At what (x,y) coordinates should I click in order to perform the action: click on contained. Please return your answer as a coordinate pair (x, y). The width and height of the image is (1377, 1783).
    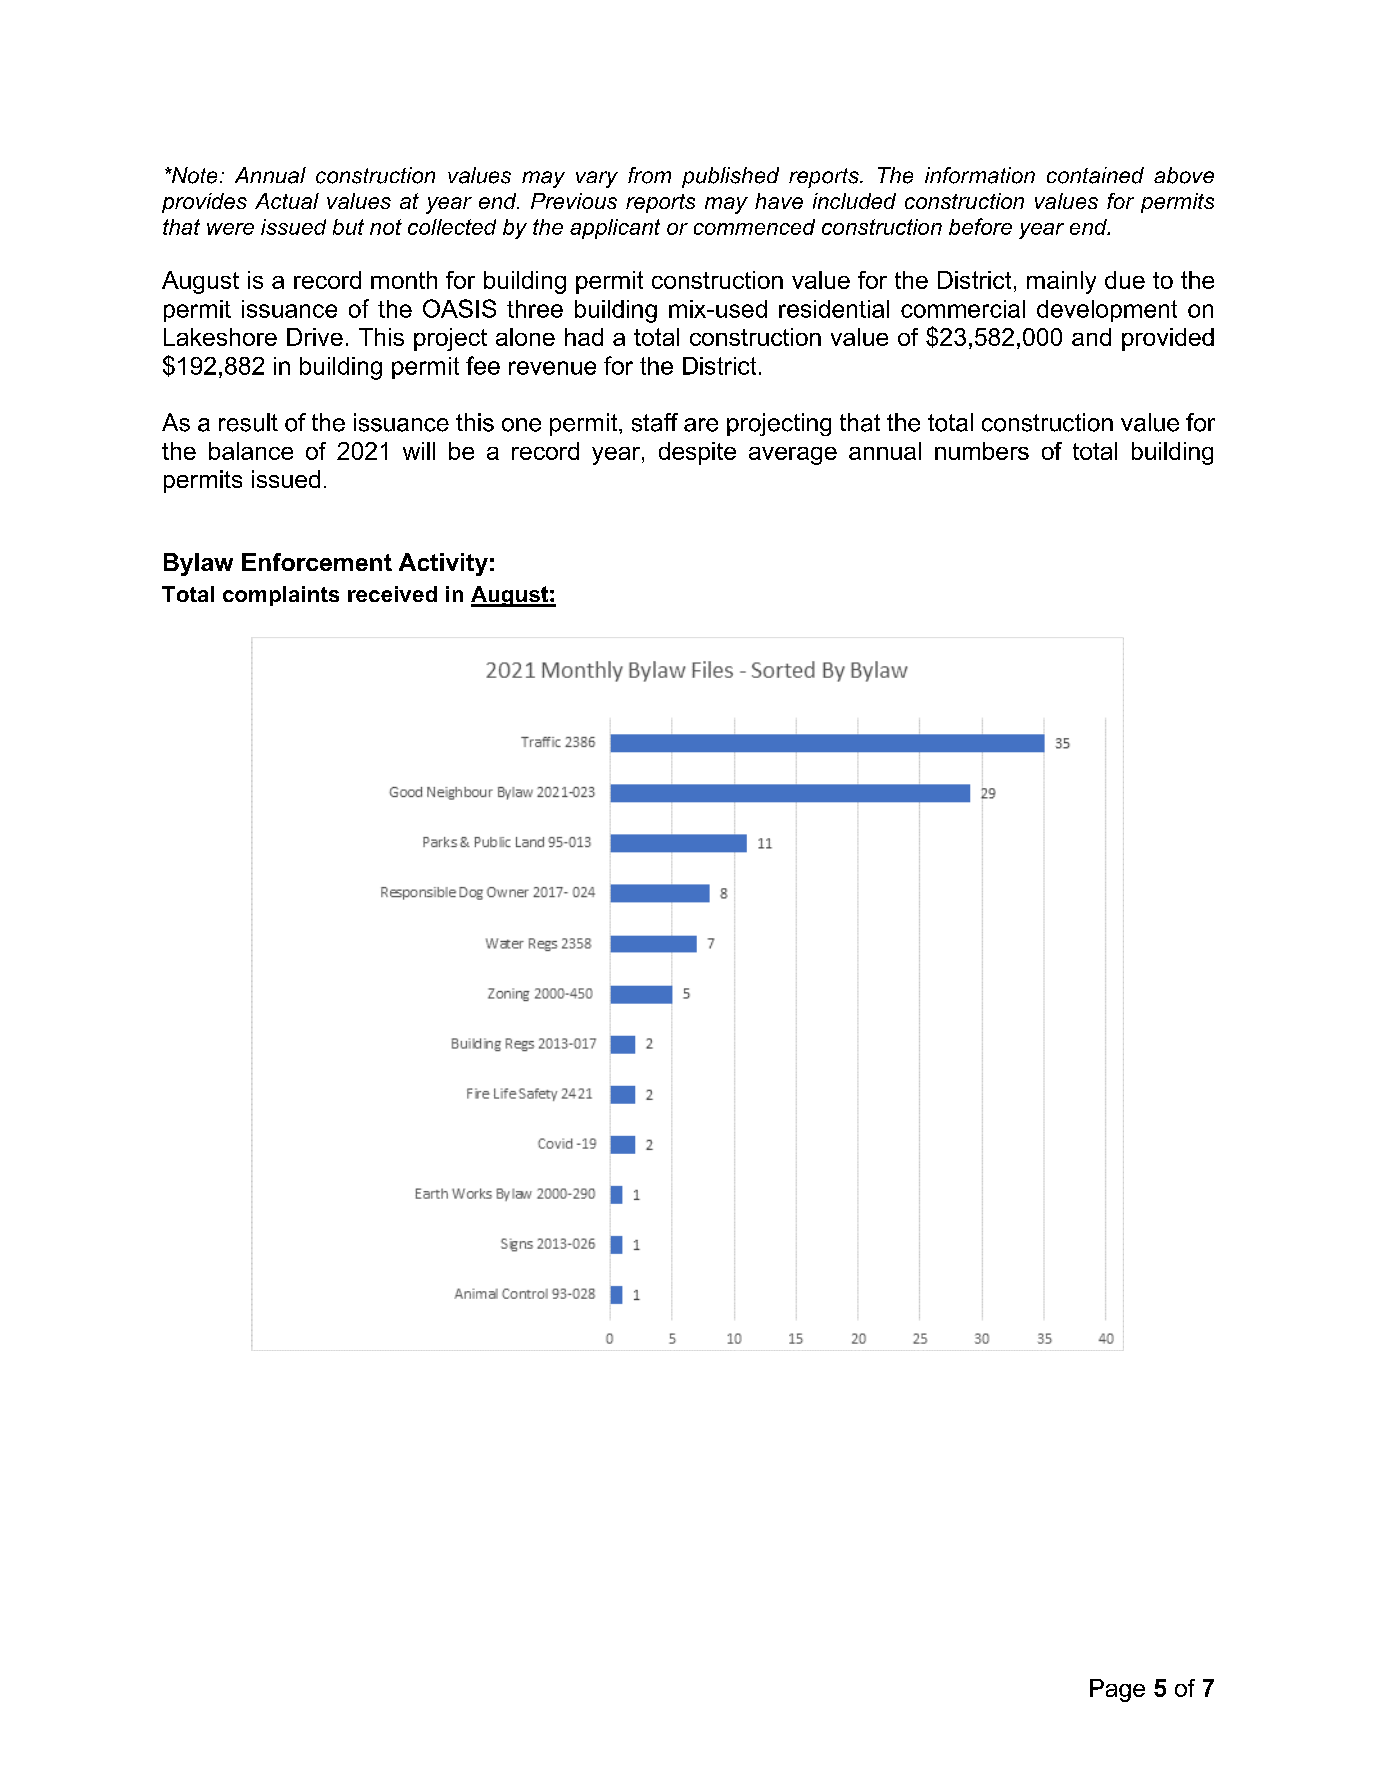
    Looking at the image, I should click on (1095, 175).
